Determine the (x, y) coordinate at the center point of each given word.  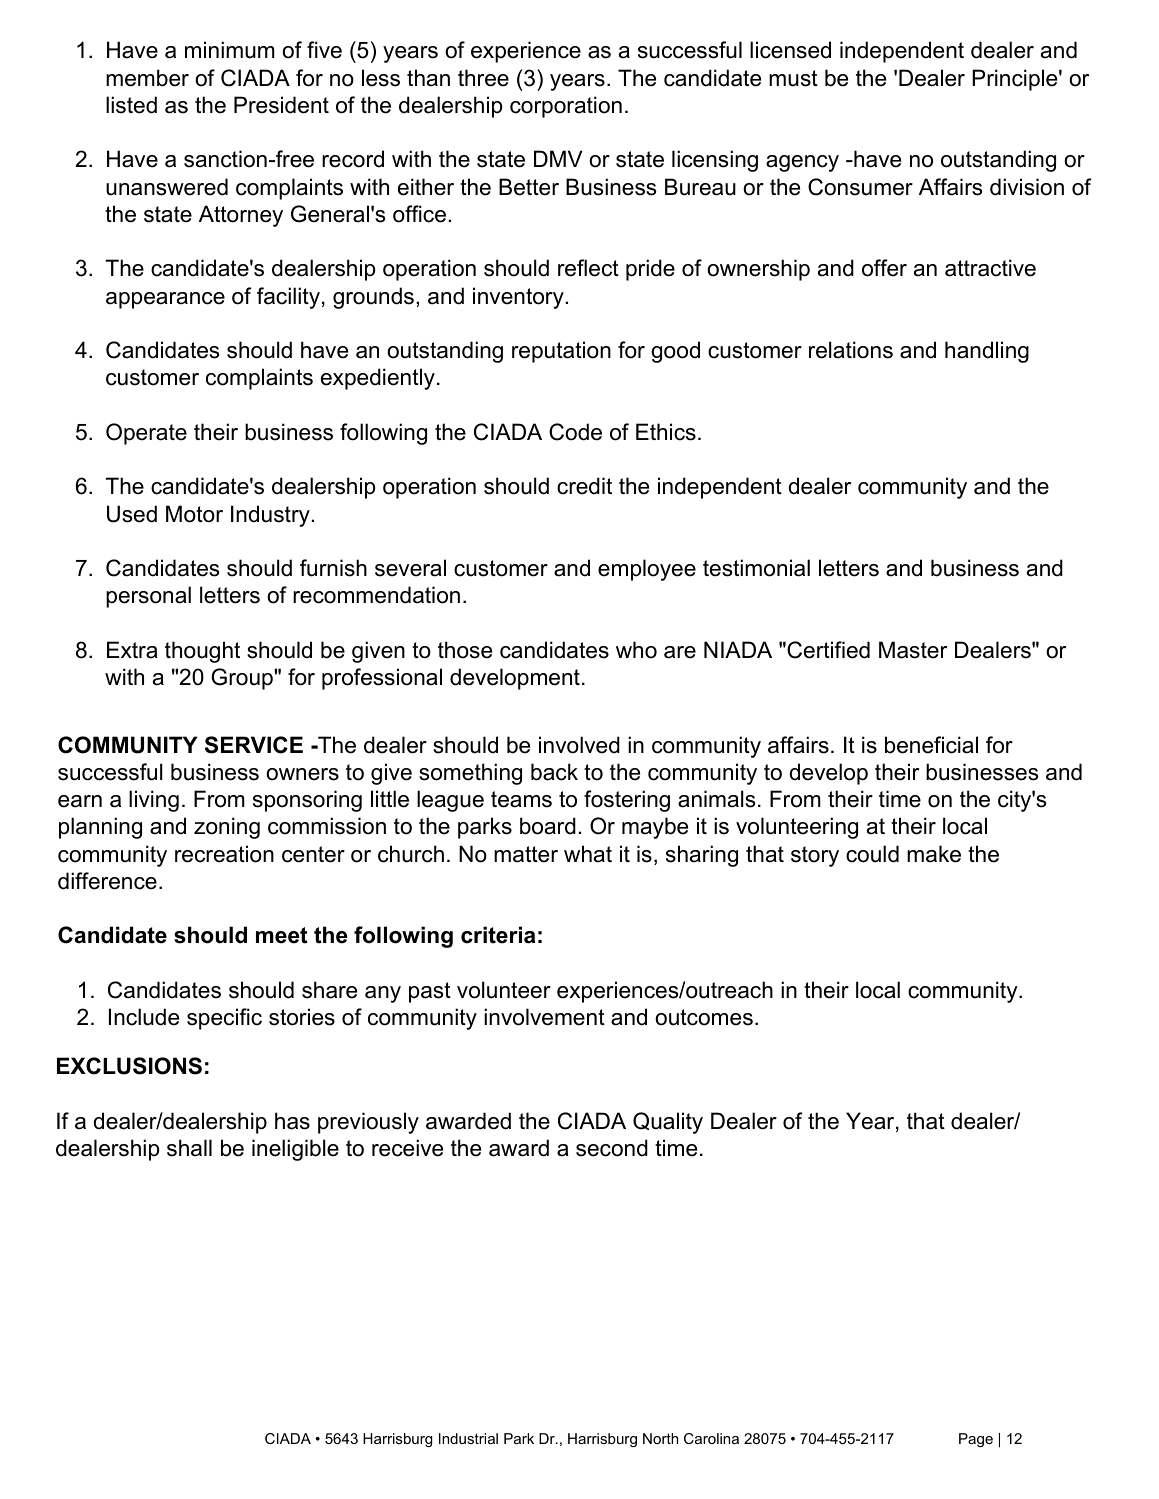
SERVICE (254, 745)
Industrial (468, 1438)
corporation (566, 107)
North (660, 1438)
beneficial (931, 745)
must (793, 78)
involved (579, 745)
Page (976, 1440)
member (147, 78)
